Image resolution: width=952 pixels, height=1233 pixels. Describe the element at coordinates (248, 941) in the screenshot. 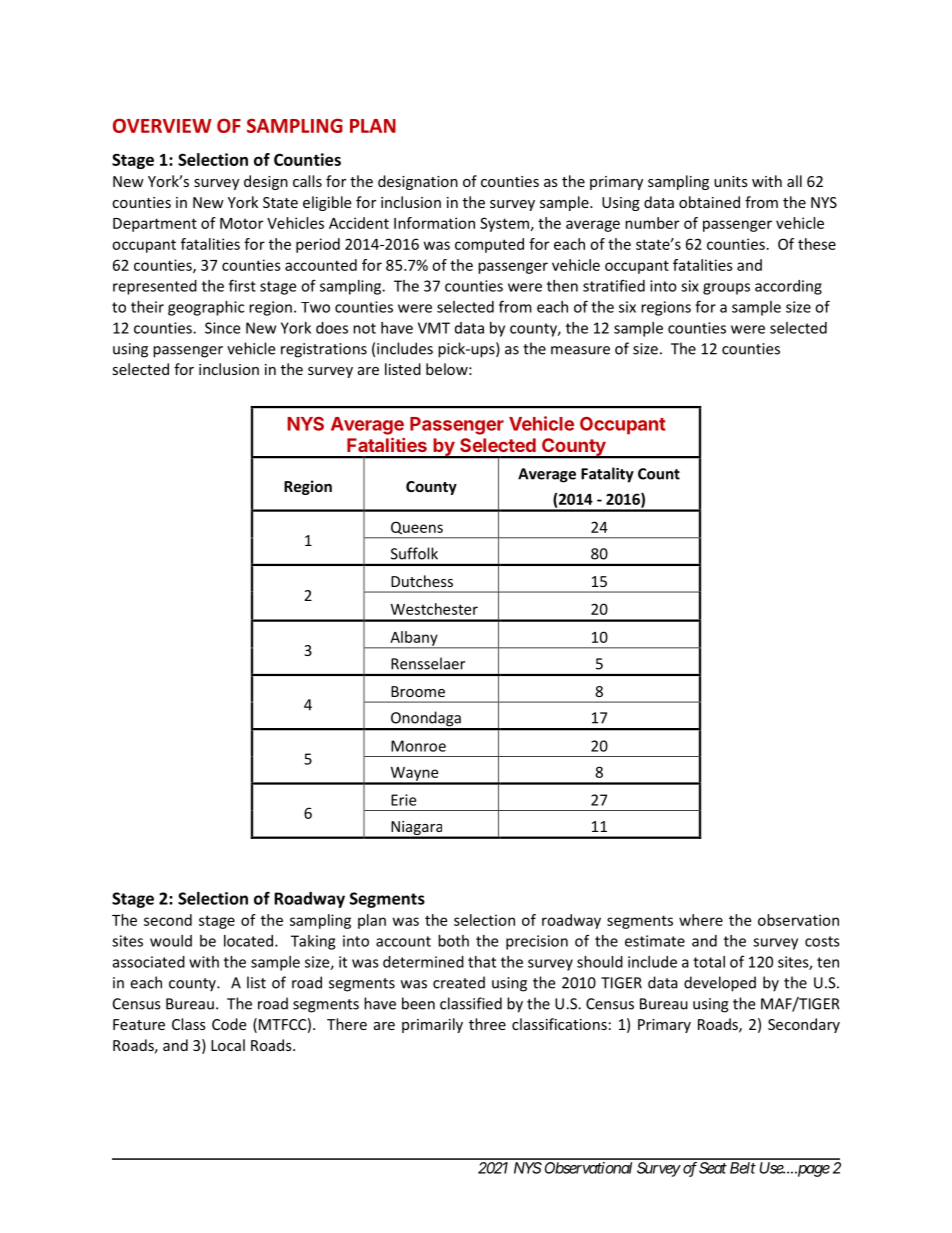

I see `located` at that location.
